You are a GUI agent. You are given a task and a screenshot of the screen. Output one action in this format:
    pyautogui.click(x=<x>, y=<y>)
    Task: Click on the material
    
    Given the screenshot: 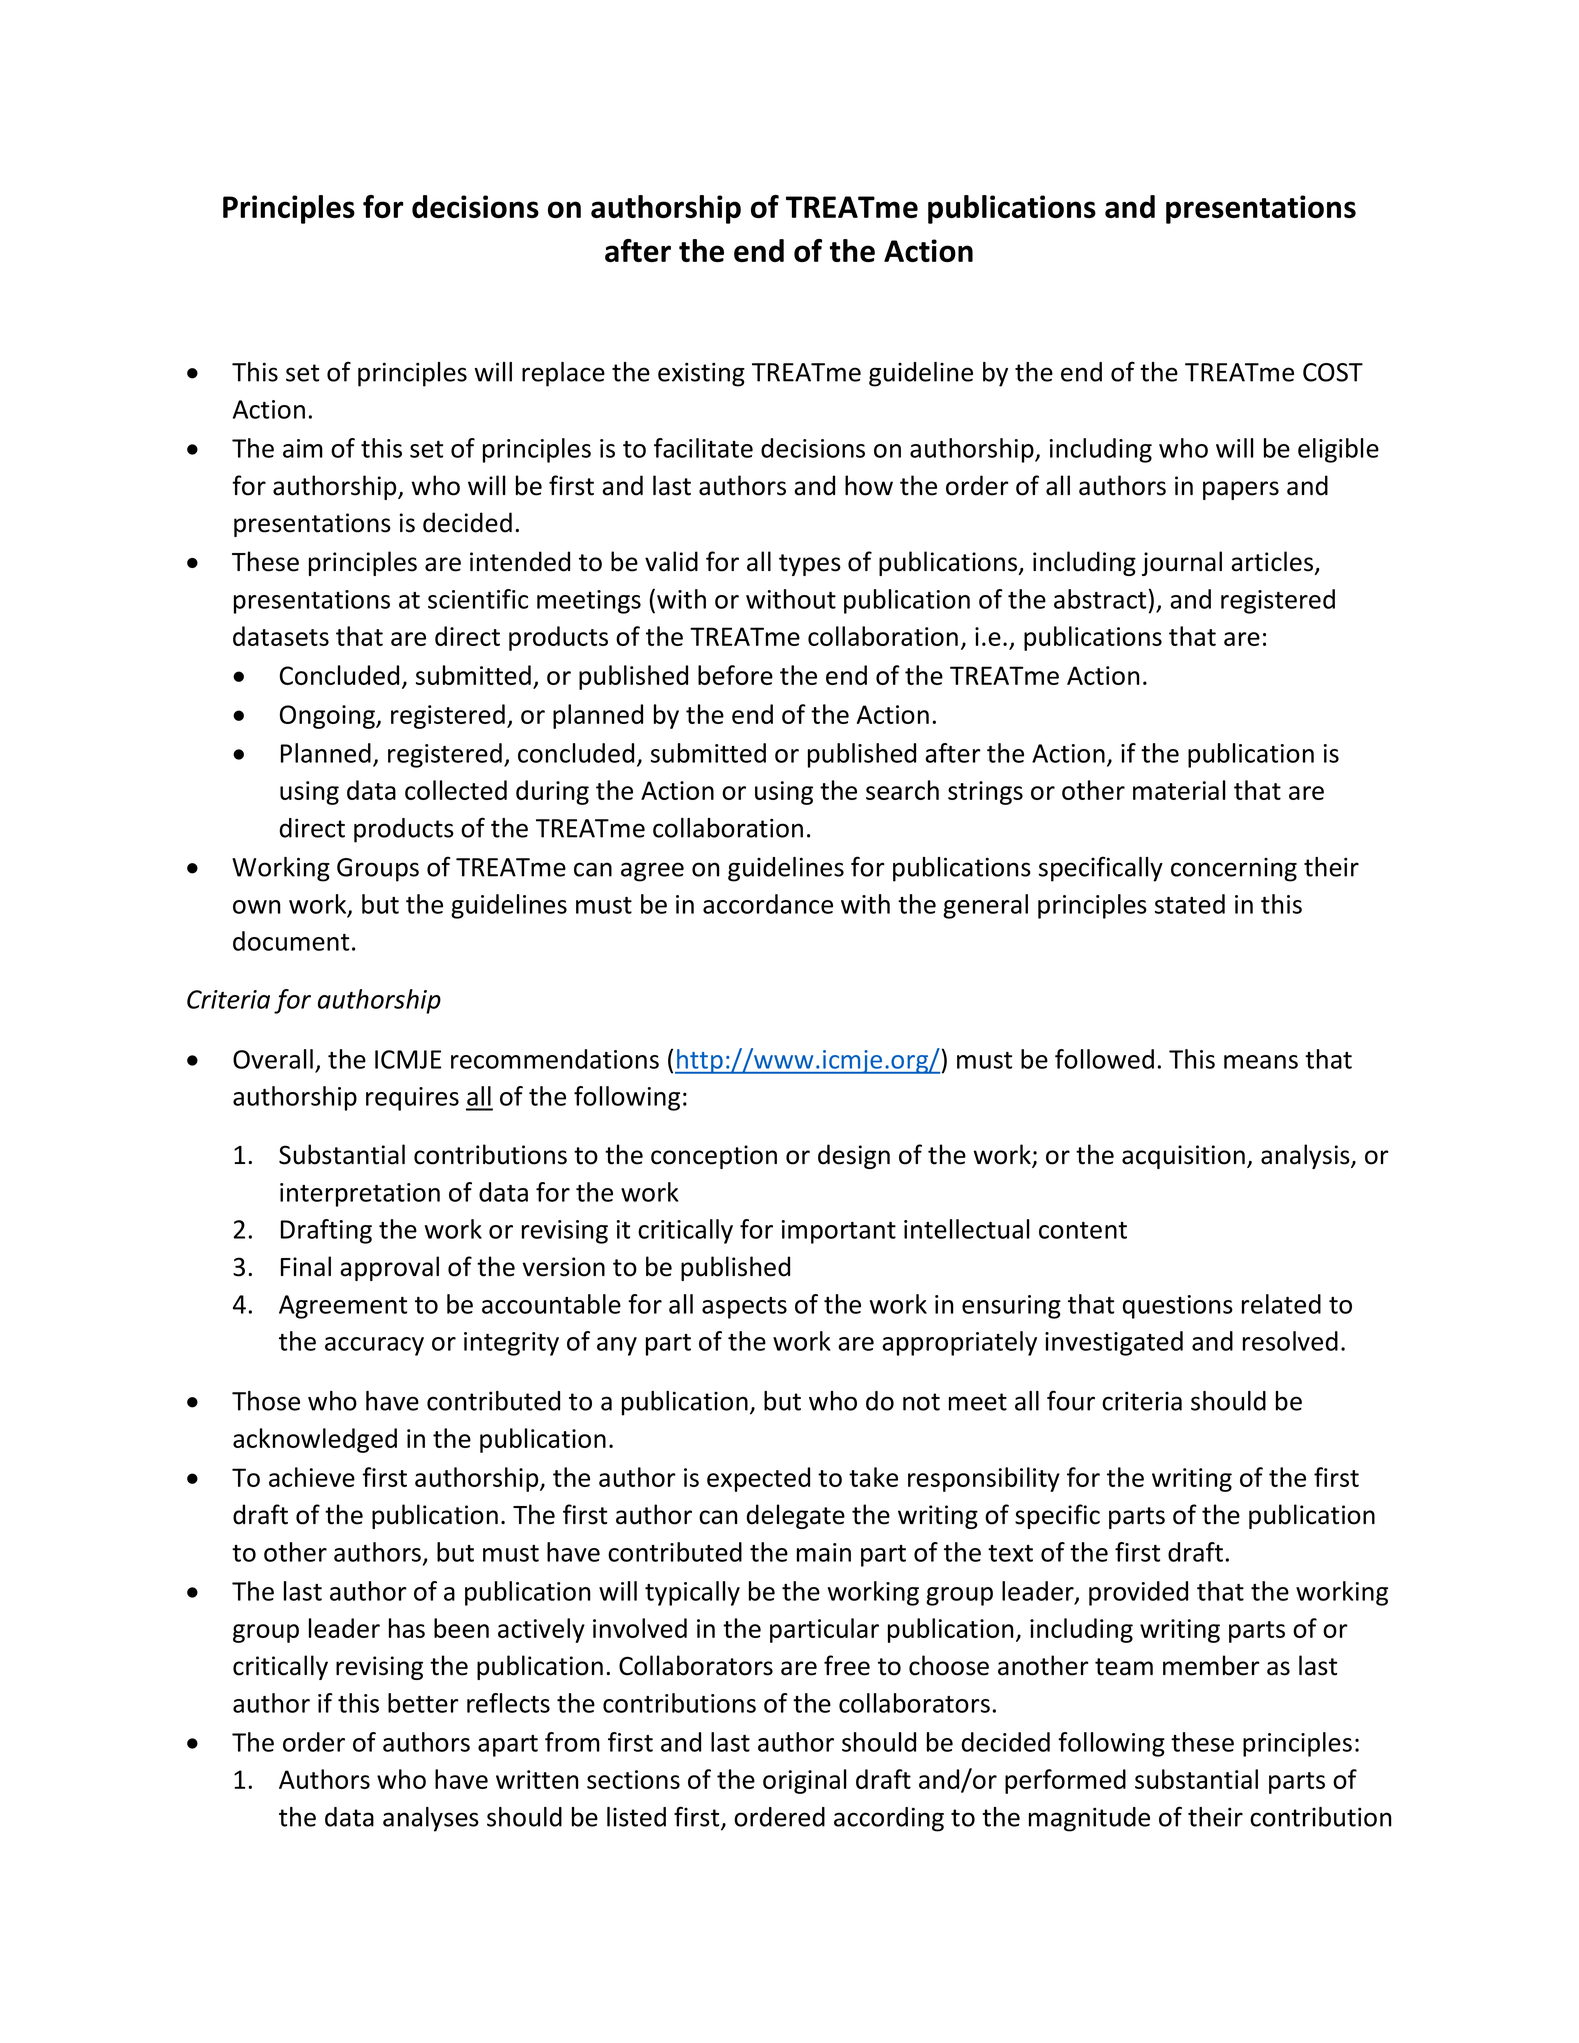 What is the action you would take?
    pyautogui.click(x=1179, y=790)
